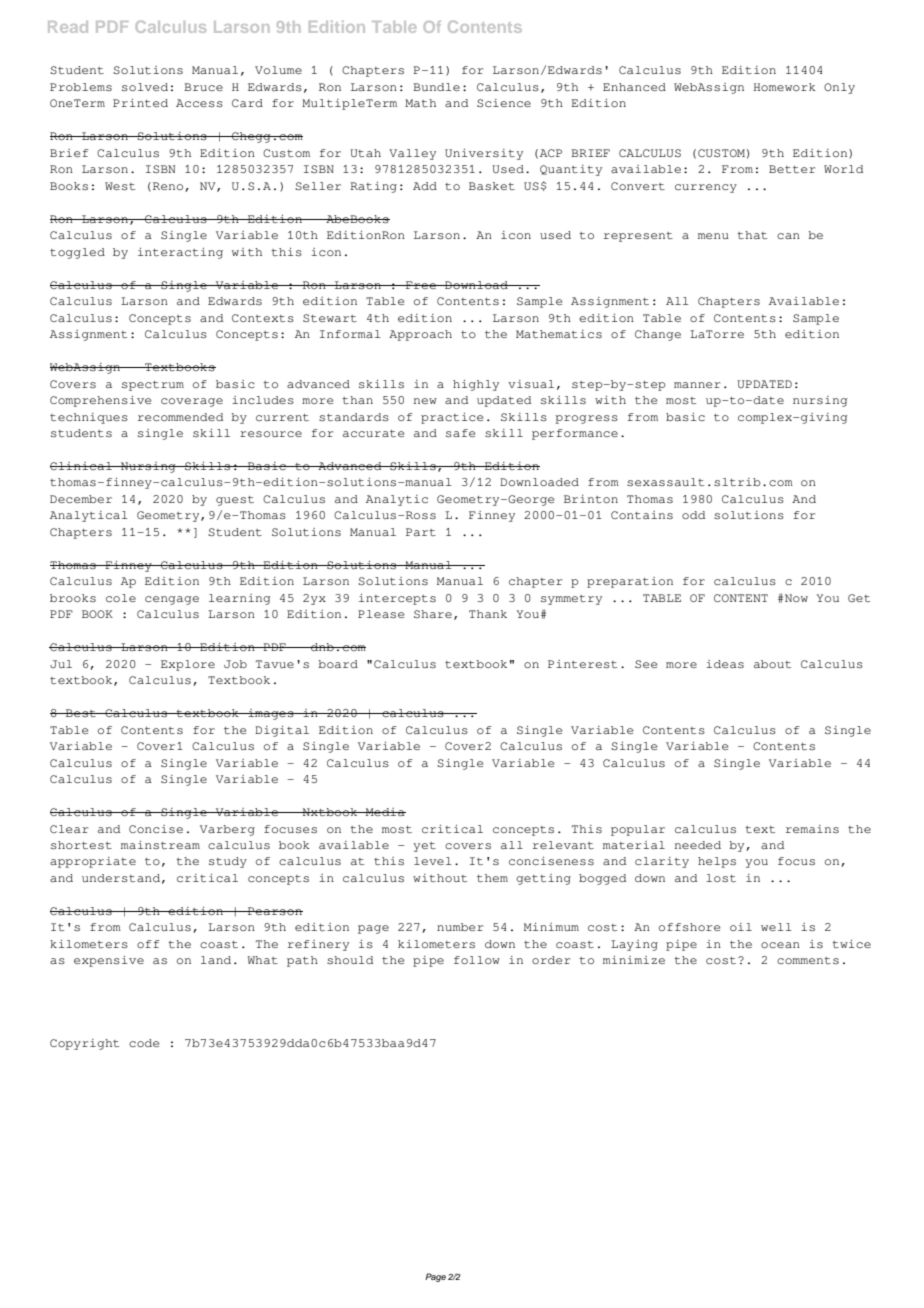  I want to click on code, so click(144, 1043).
